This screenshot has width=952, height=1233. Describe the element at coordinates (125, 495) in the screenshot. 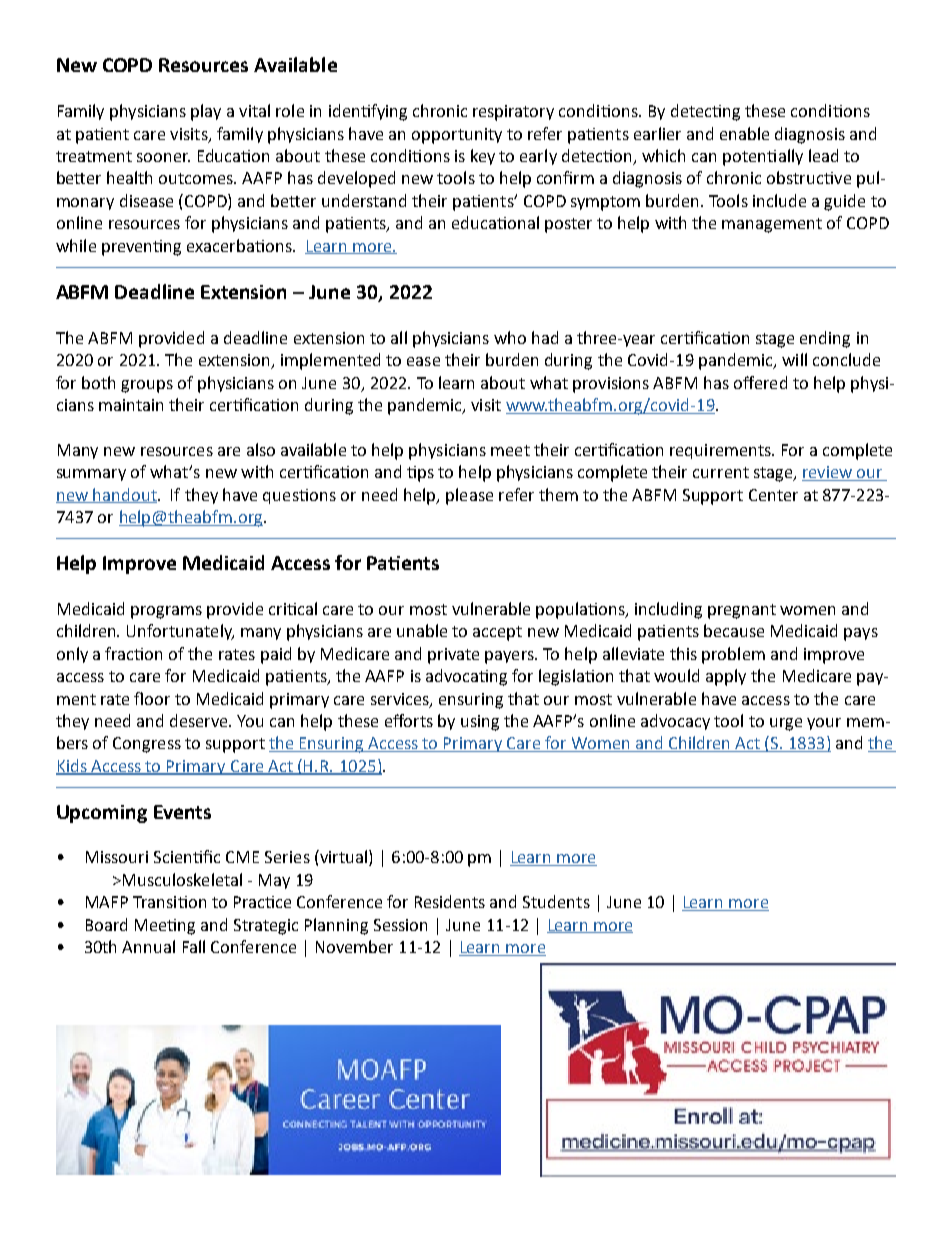

I see `handout` at that location.
